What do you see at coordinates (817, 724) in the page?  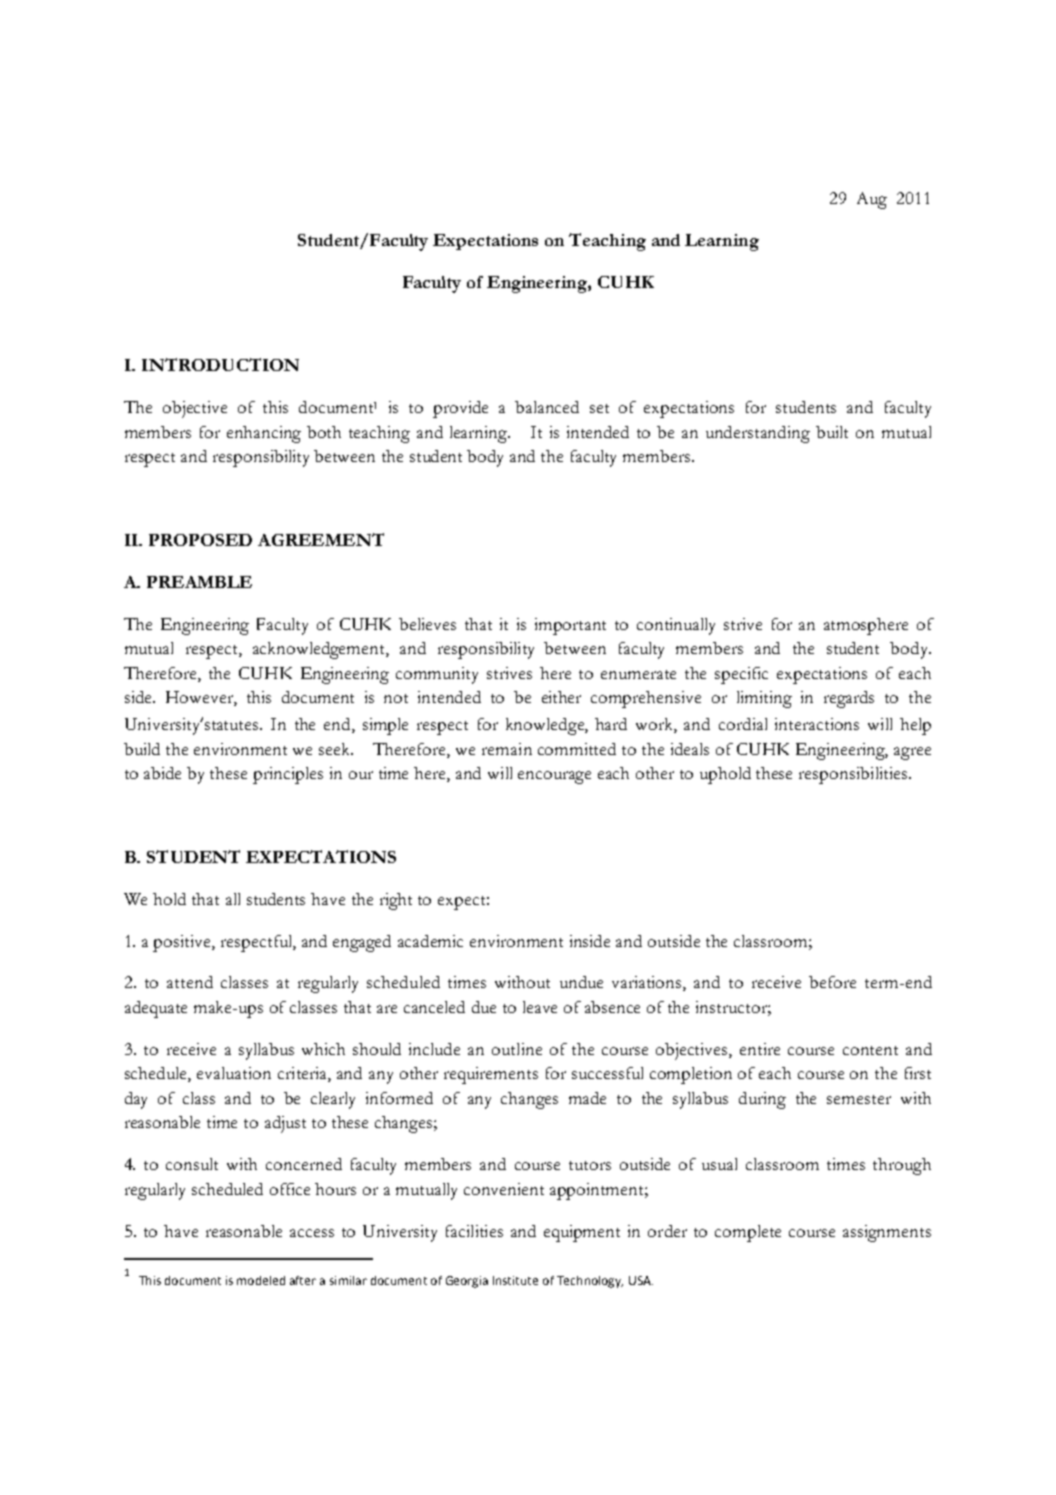 I see `interactions` at bounding box center [817, 724].
